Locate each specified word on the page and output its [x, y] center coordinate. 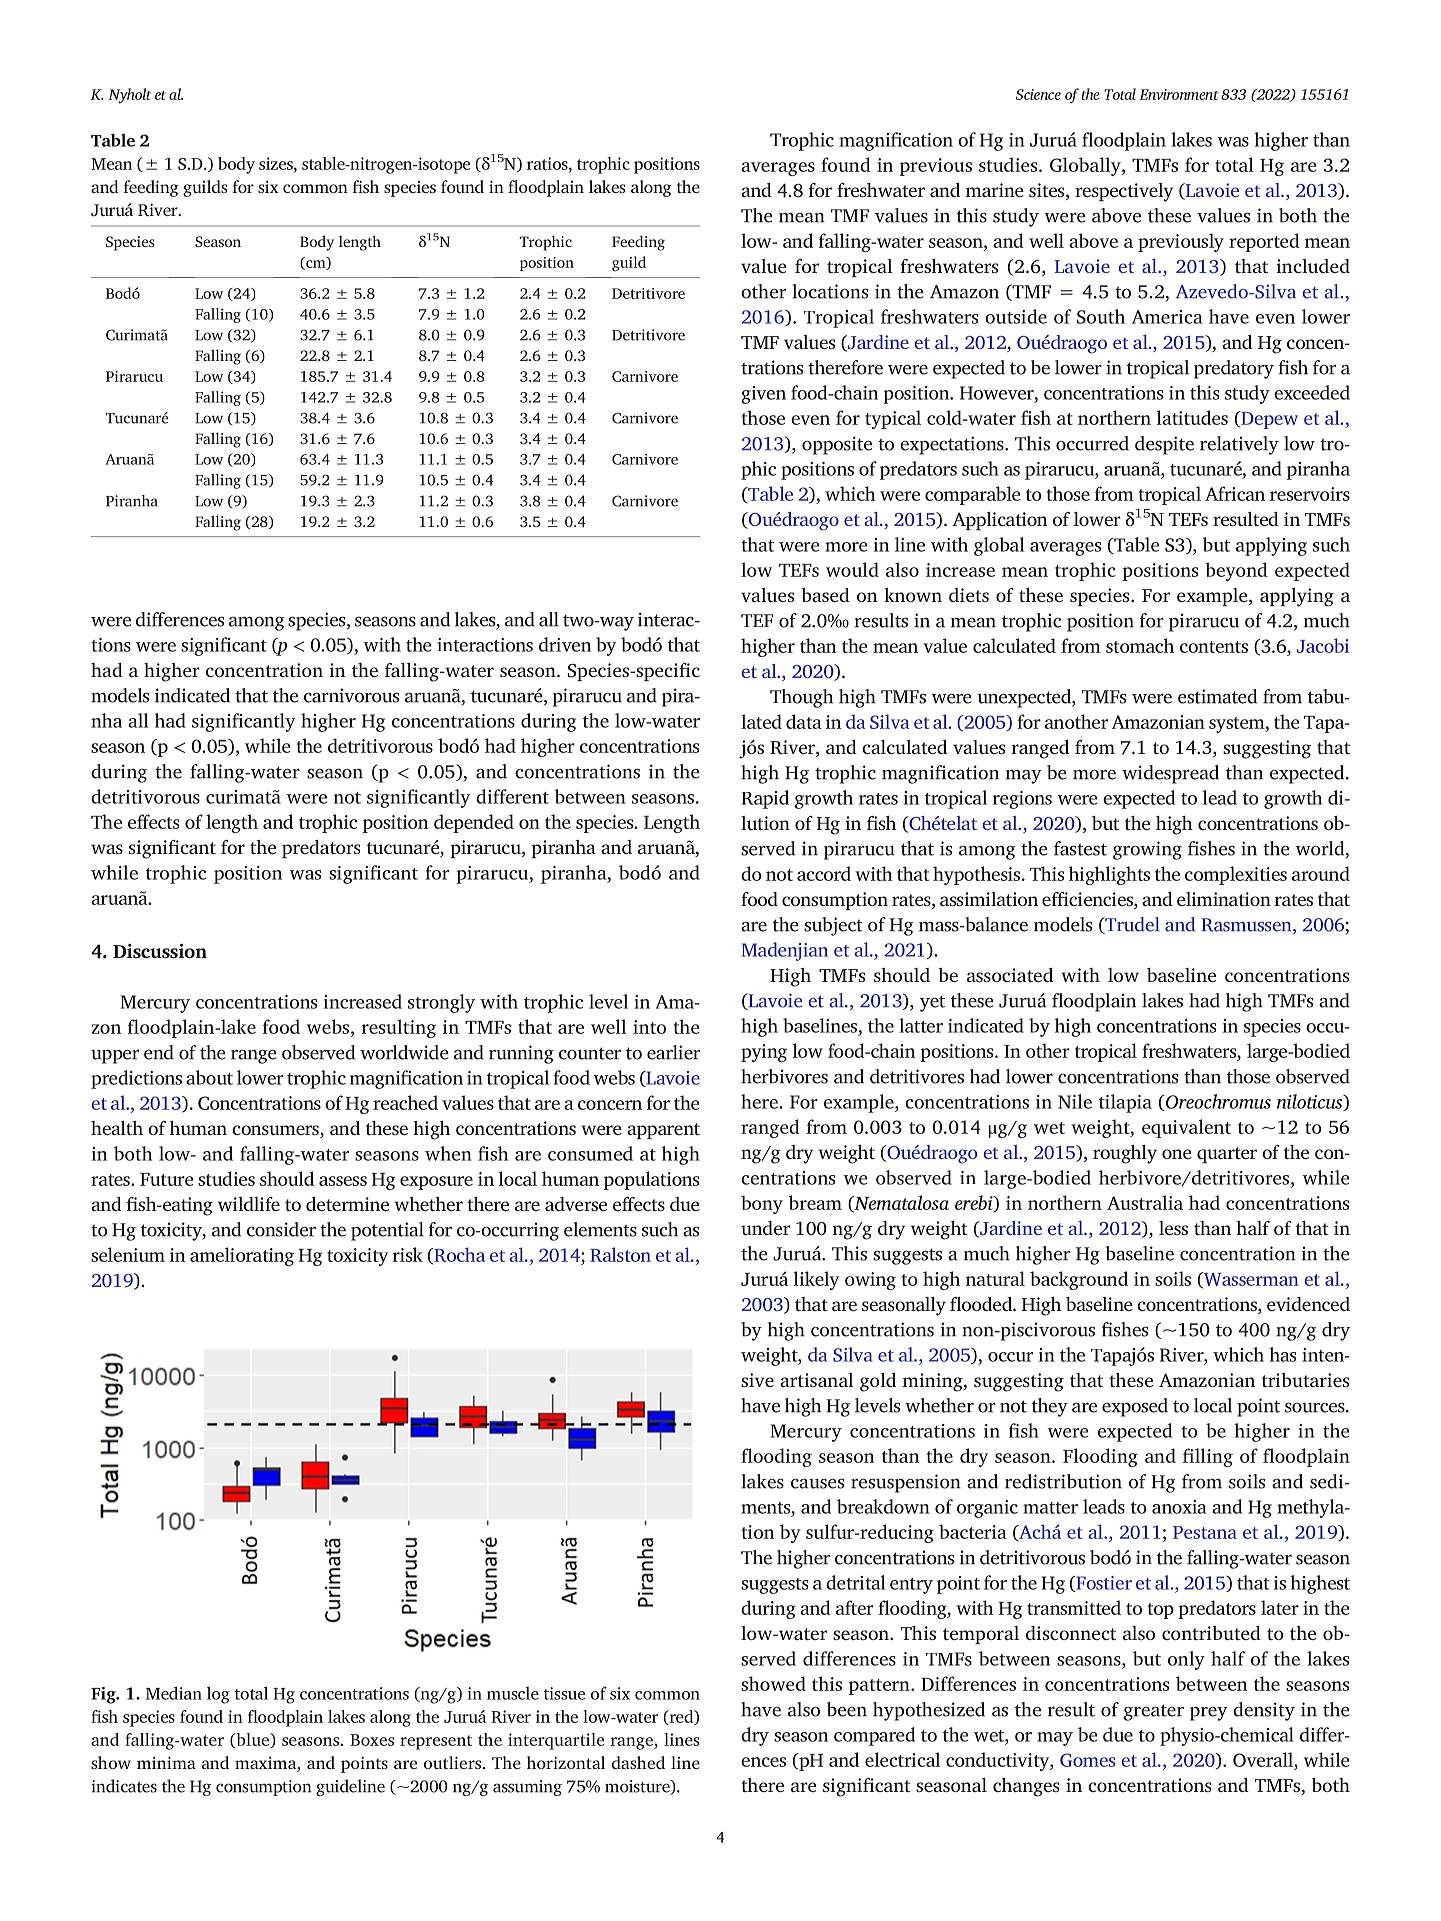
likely [816, 1280]
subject [833, 926]
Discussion [160, 950]
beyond [1236, 571]
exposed [1135, 1407]
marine [995, 190]
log [218, 1695]
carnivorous [351, 695]
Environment [1179, 94]
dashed [638, 1762]
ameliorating [242, 1256]
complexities [1236, 875]
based [825, 595]
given [763, 395]
